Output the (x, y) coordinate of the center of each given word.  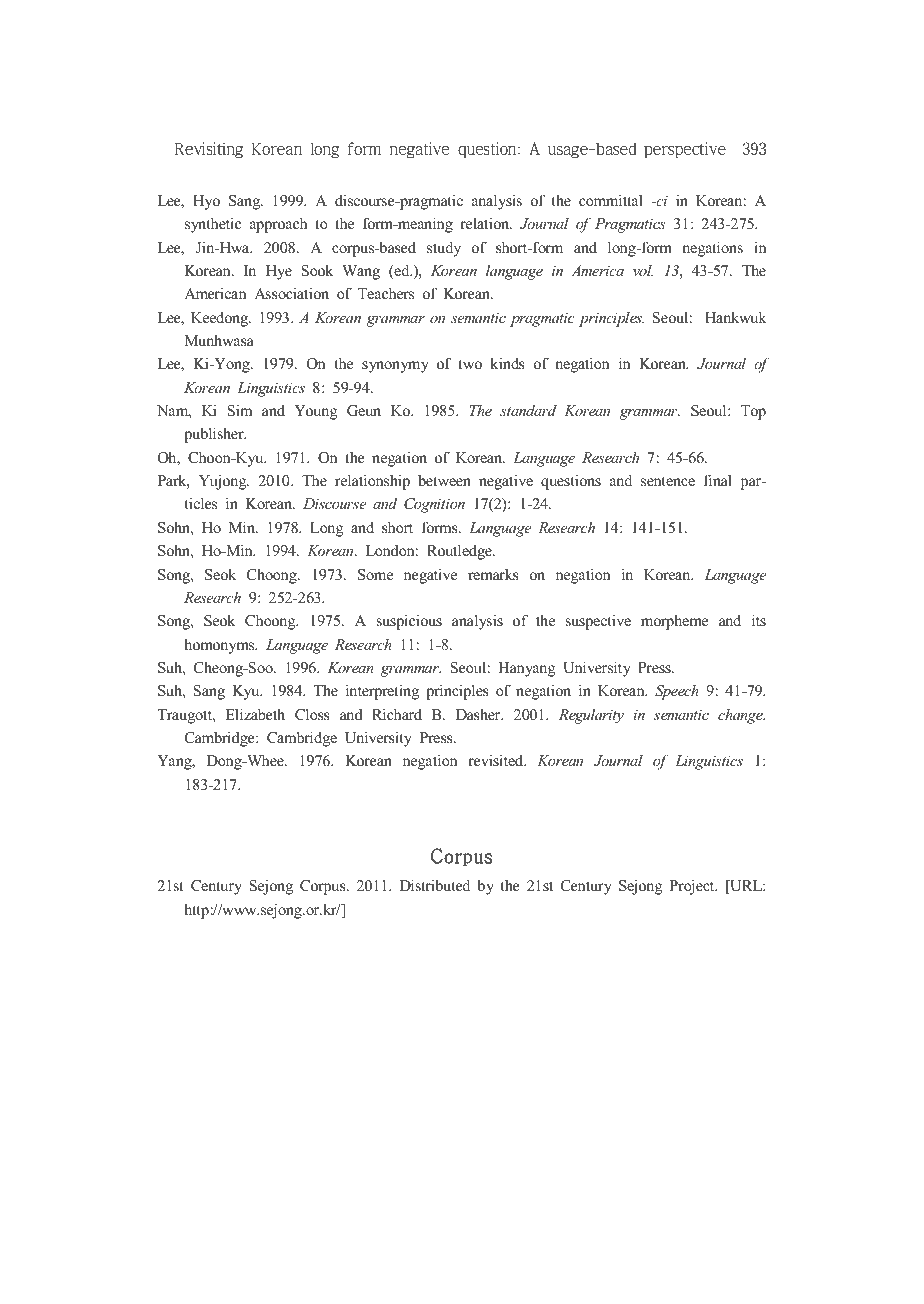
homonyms (220, 646)
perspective (685, 150)
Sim (240, 411)
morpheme (674, 622)
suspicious (409, 622)
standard (528, 410)
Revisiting (208, 150)
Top (753, 412)
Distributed (435, 885)
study (444, 249)
